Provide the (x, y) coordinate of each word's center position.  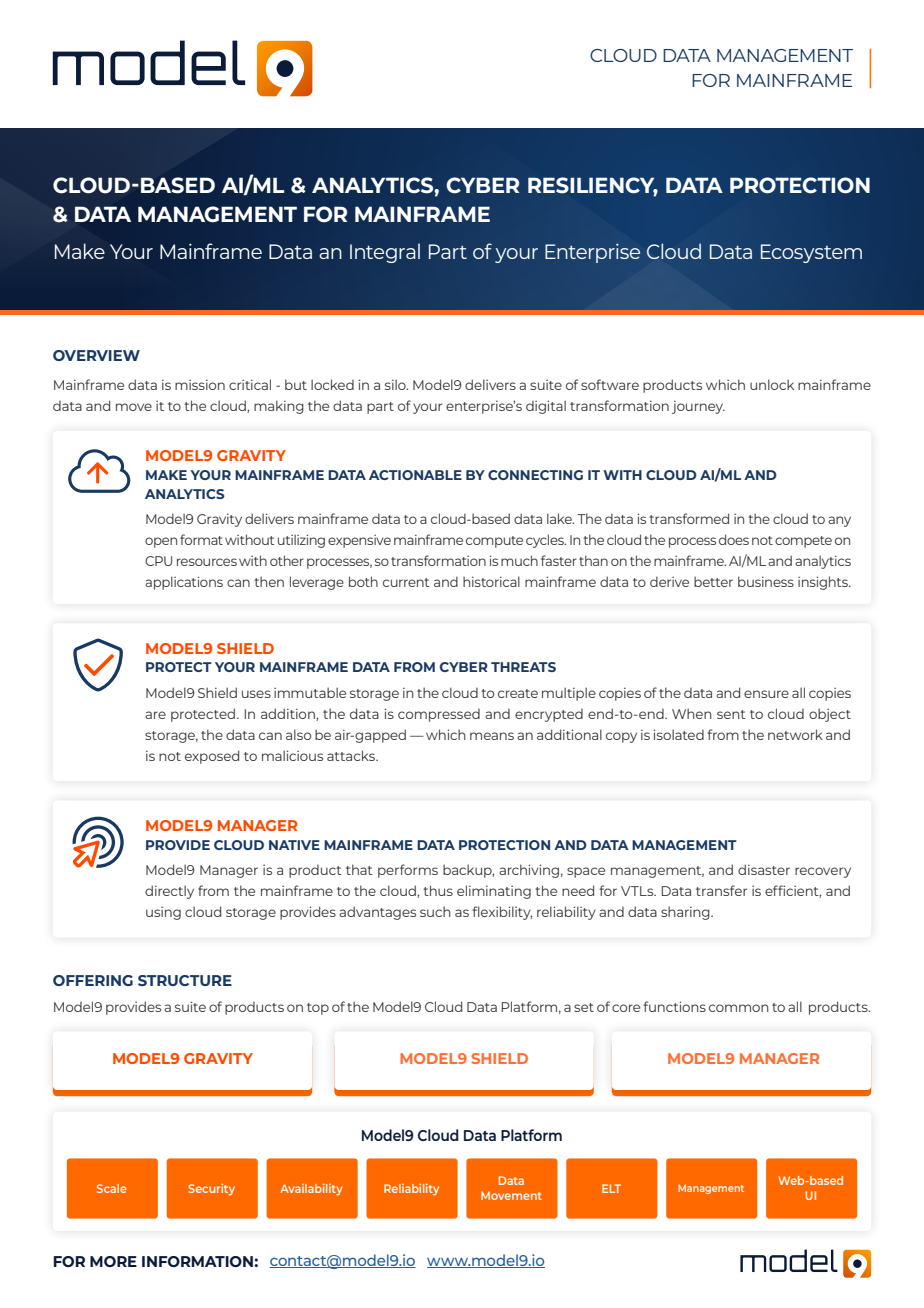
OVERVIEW (96, 355)
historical (491, 581)
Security (211, 1189)
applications (184, 583)
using (163, 913)
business (766, 581)
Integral (385, 253)
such (435, 911)
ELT (611, 1188)
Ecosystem (811, 253)
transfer (721, 890)
